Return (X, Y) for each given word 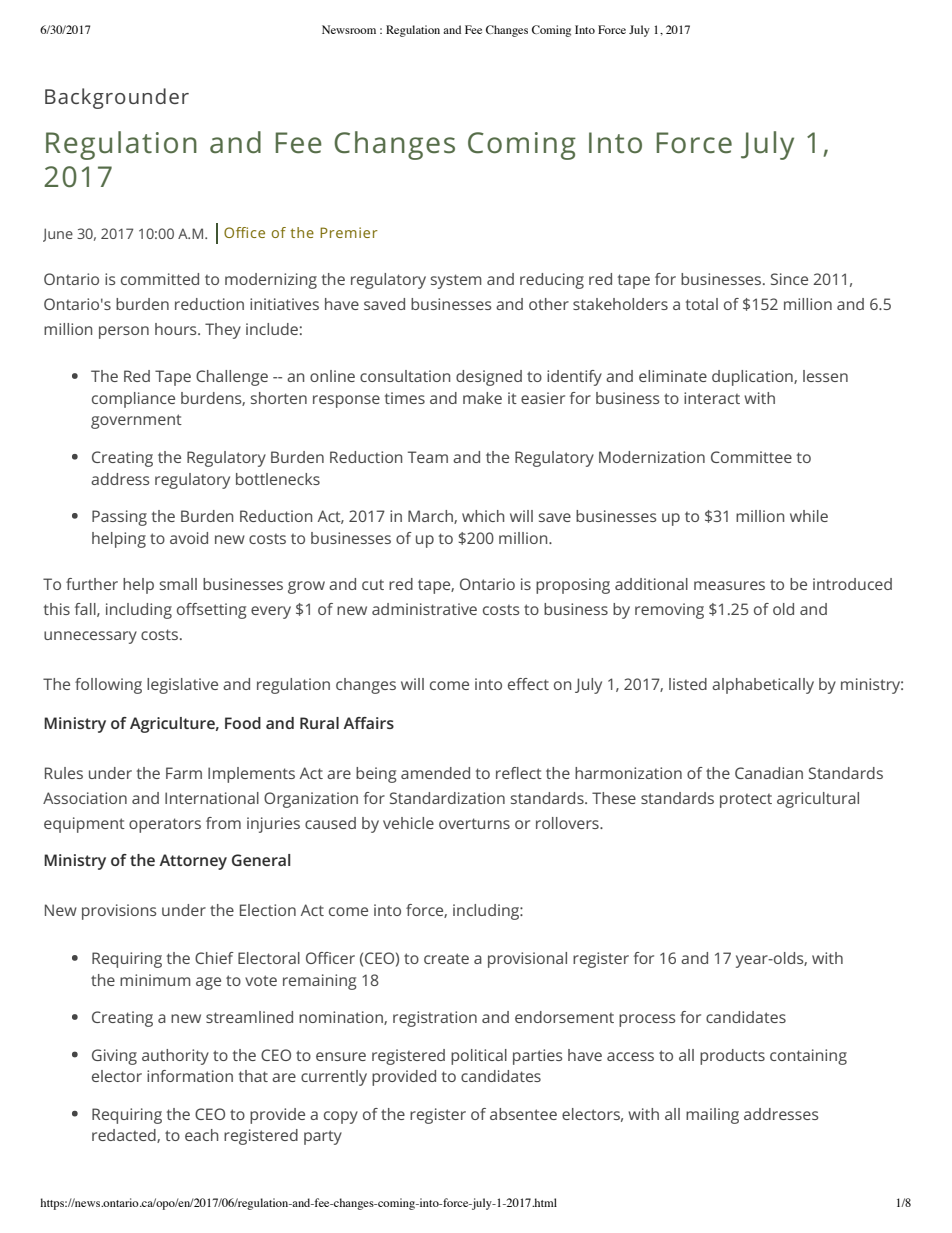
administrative (424, 609)
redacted (125, 1136)
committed (160, 279)
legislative (182, 686)
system (456, 281)
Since (789, 279)
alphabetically (763, 686)
